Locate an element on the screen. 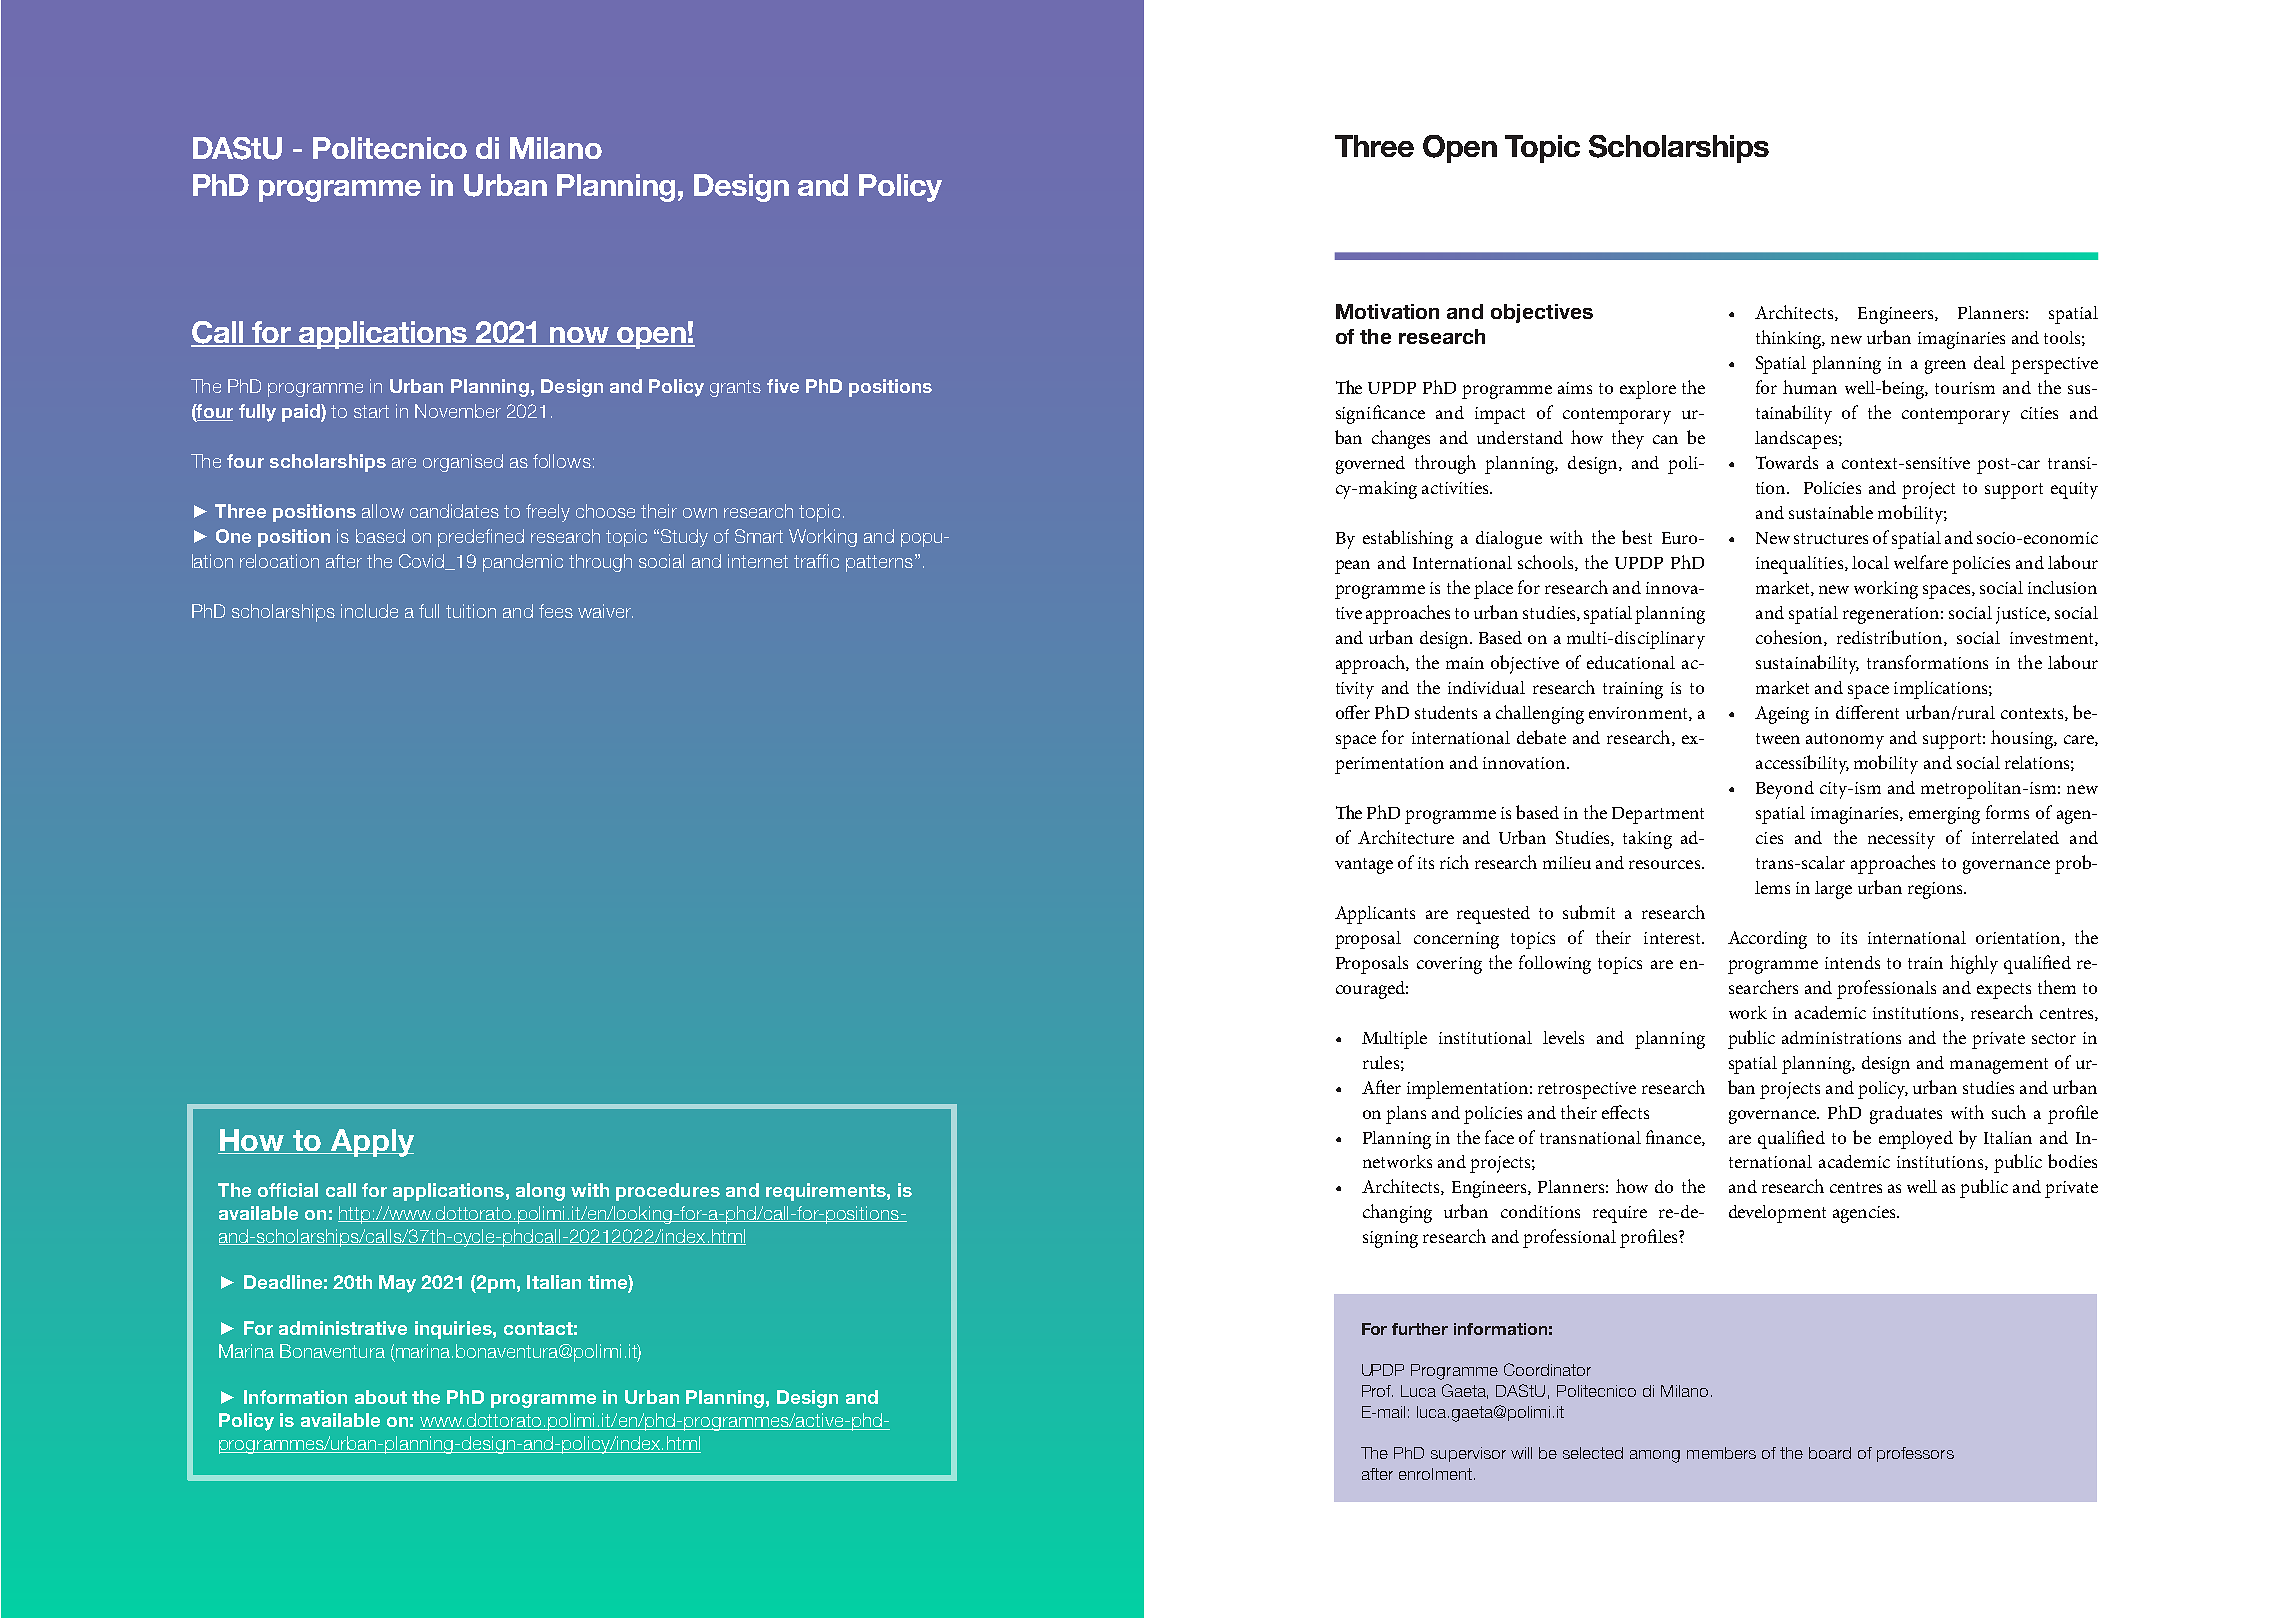 This screenshot has height=1618, width=2288. November is located at coordinates (458, 411).
